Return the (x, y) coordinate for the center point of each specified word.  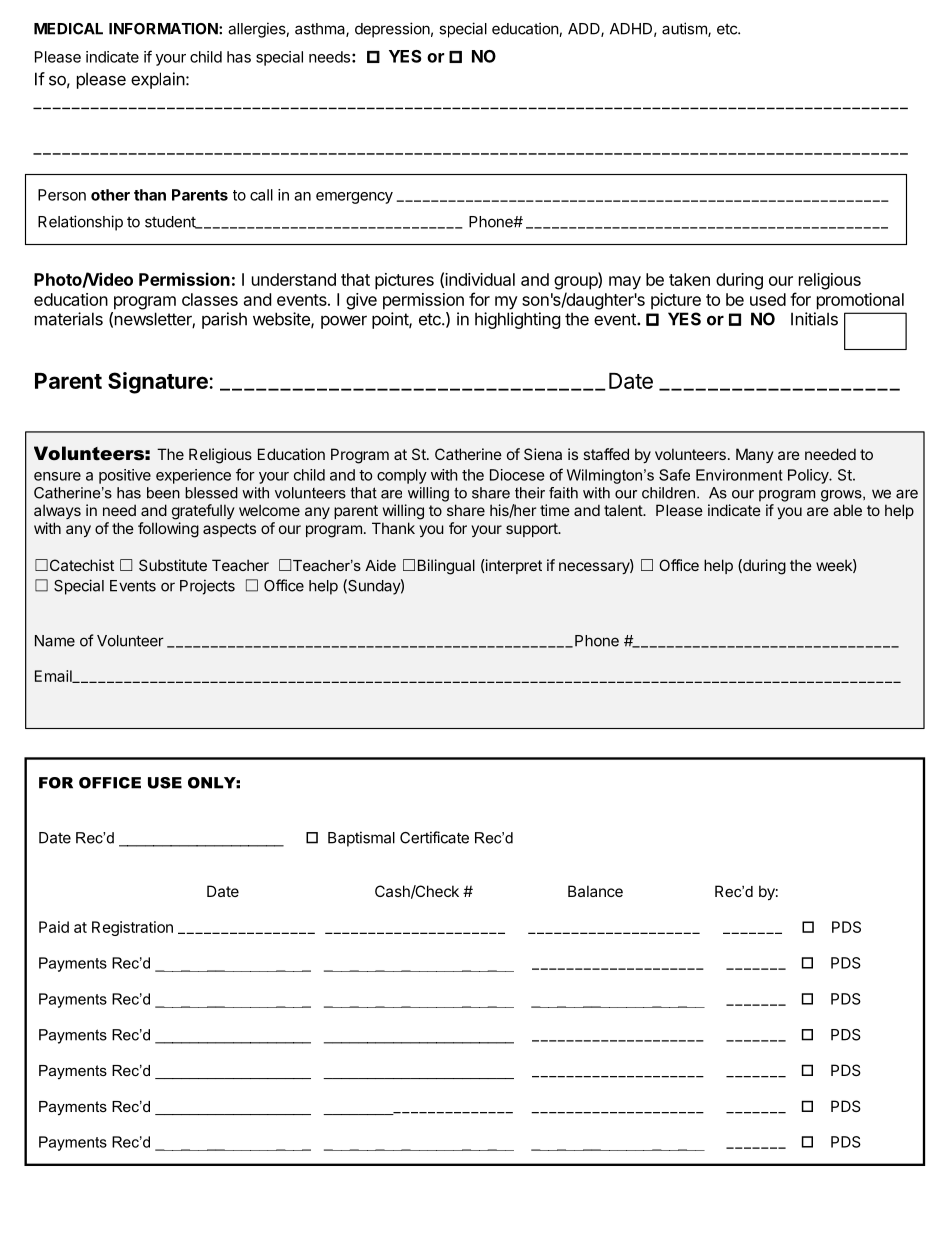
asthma (321, 30)
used (768, 299)
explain (158, 80)
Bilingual (446, 567)
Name (55, 641)
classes (210, 299)
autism (685, 29)
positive (125, 476)
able (847, 510)
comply (402, 476)
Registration (132, 928)
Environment (739, 475)
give (361, 301)
